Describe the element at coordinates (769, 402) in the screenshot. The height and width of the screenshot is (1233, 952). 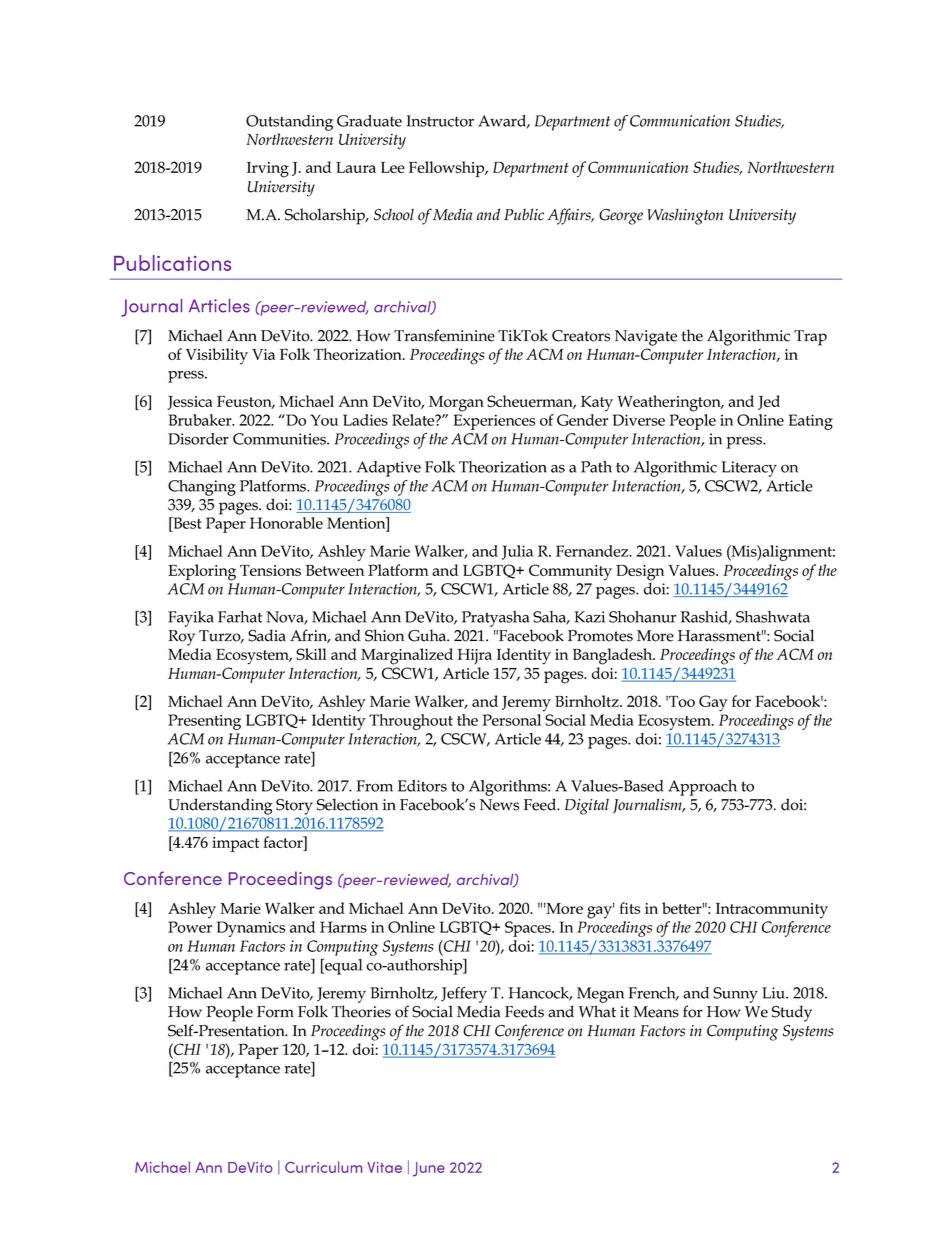
I see `Jed` at that location.
